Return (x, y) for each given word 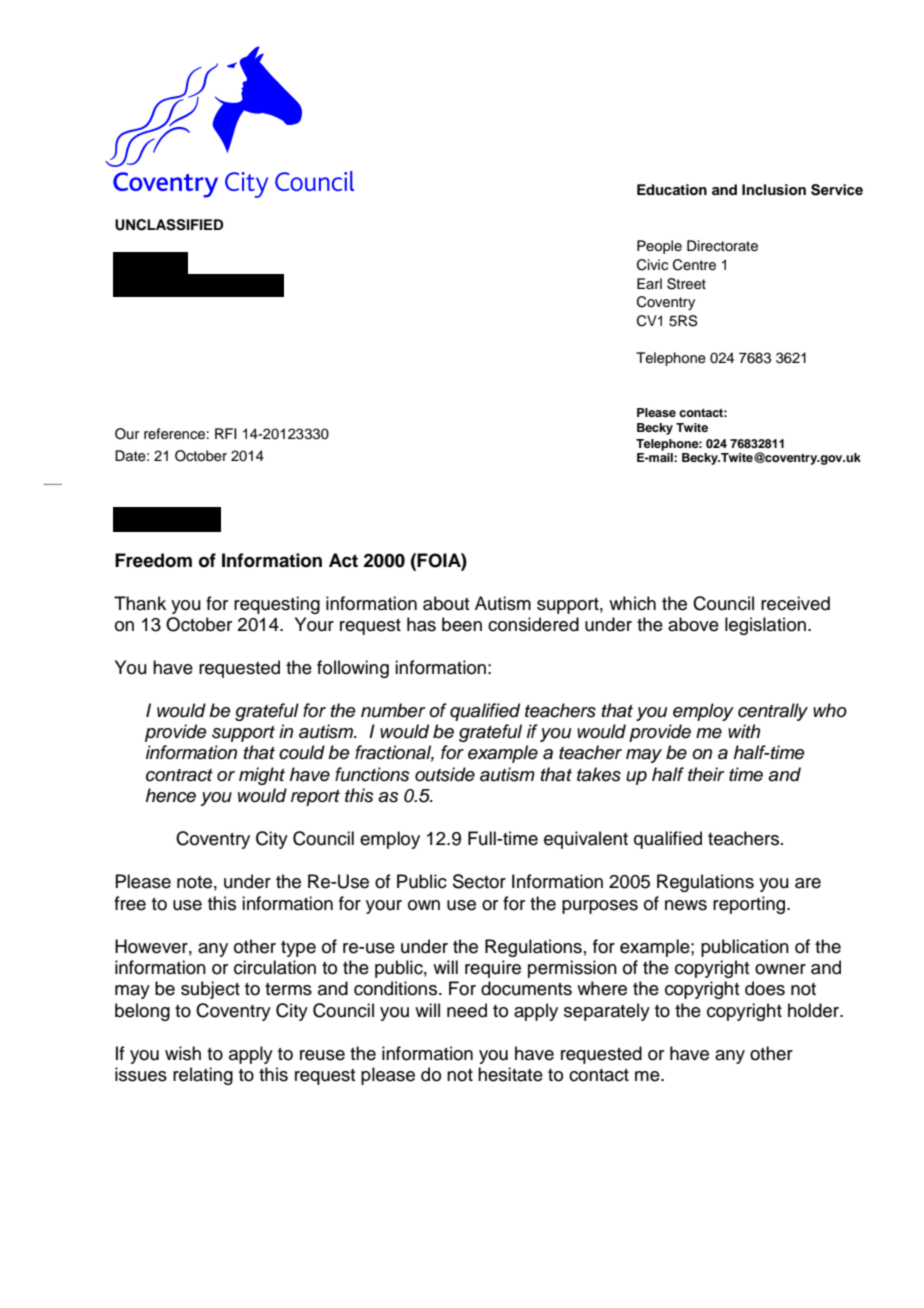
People (659, 247)
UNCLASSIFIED (169, 225)
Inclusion (774, 190)
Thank (140, 603)
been (462, 624)
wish (183, 1053)
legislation (765, 626)
